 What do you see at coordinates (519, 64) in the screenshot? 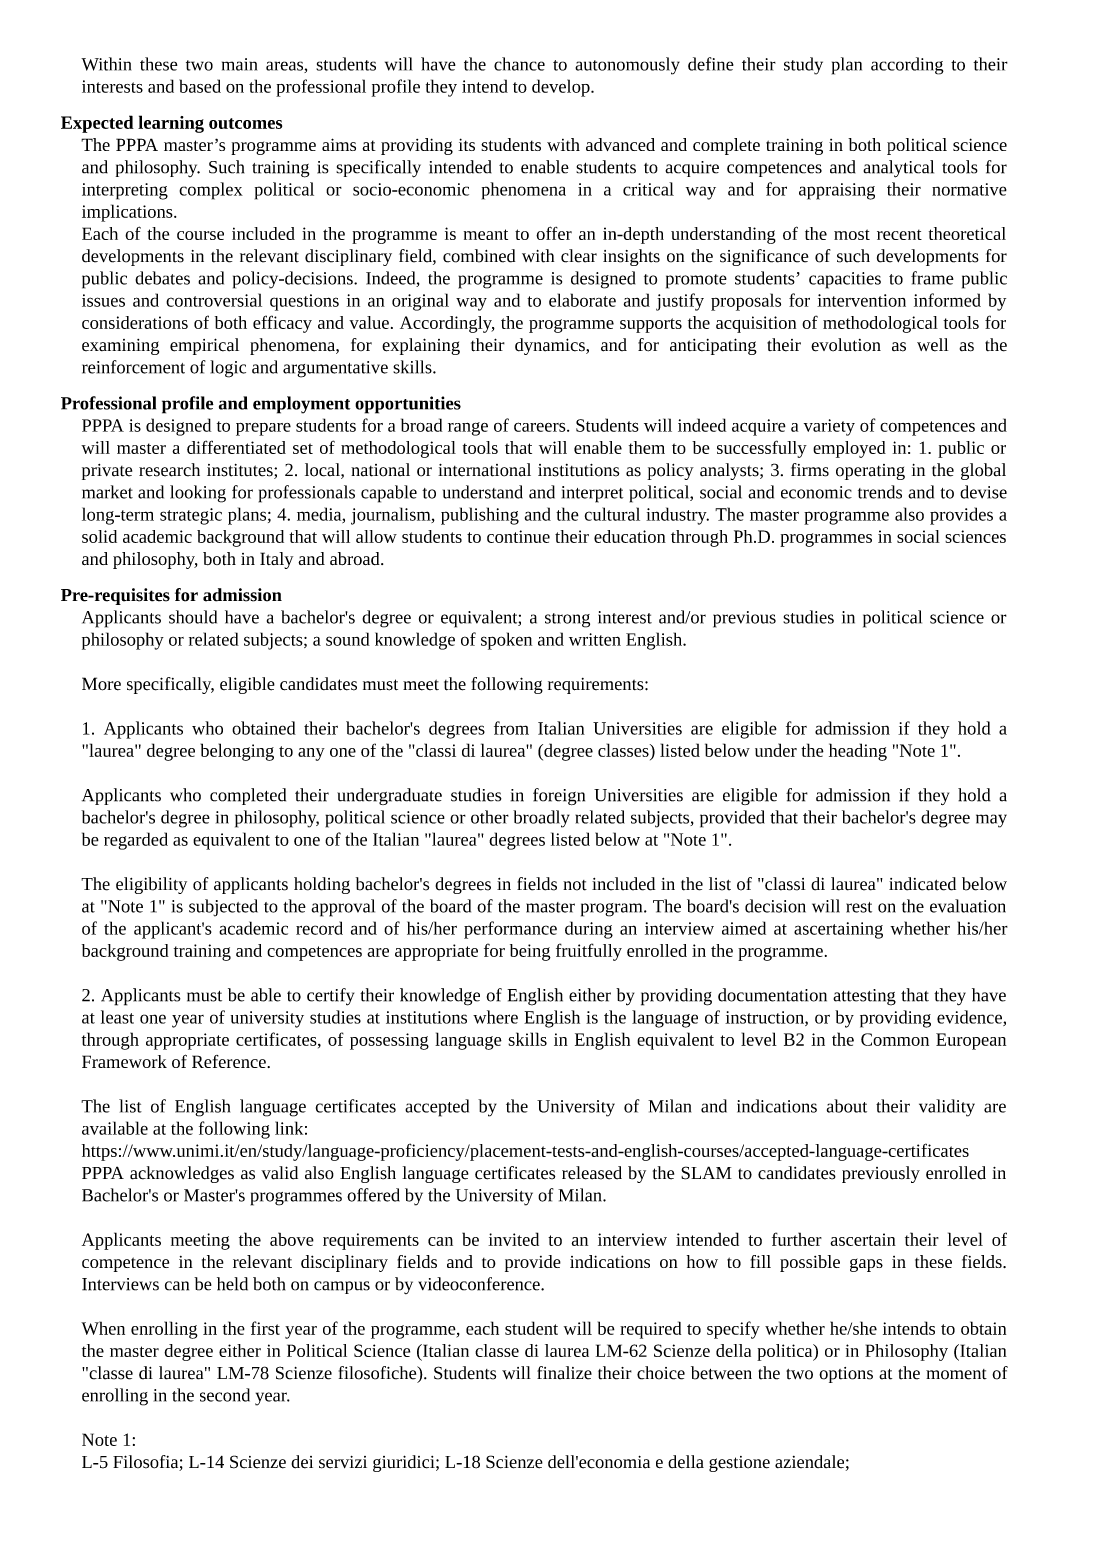
I see `chance` at bounding box center [519, 64].
